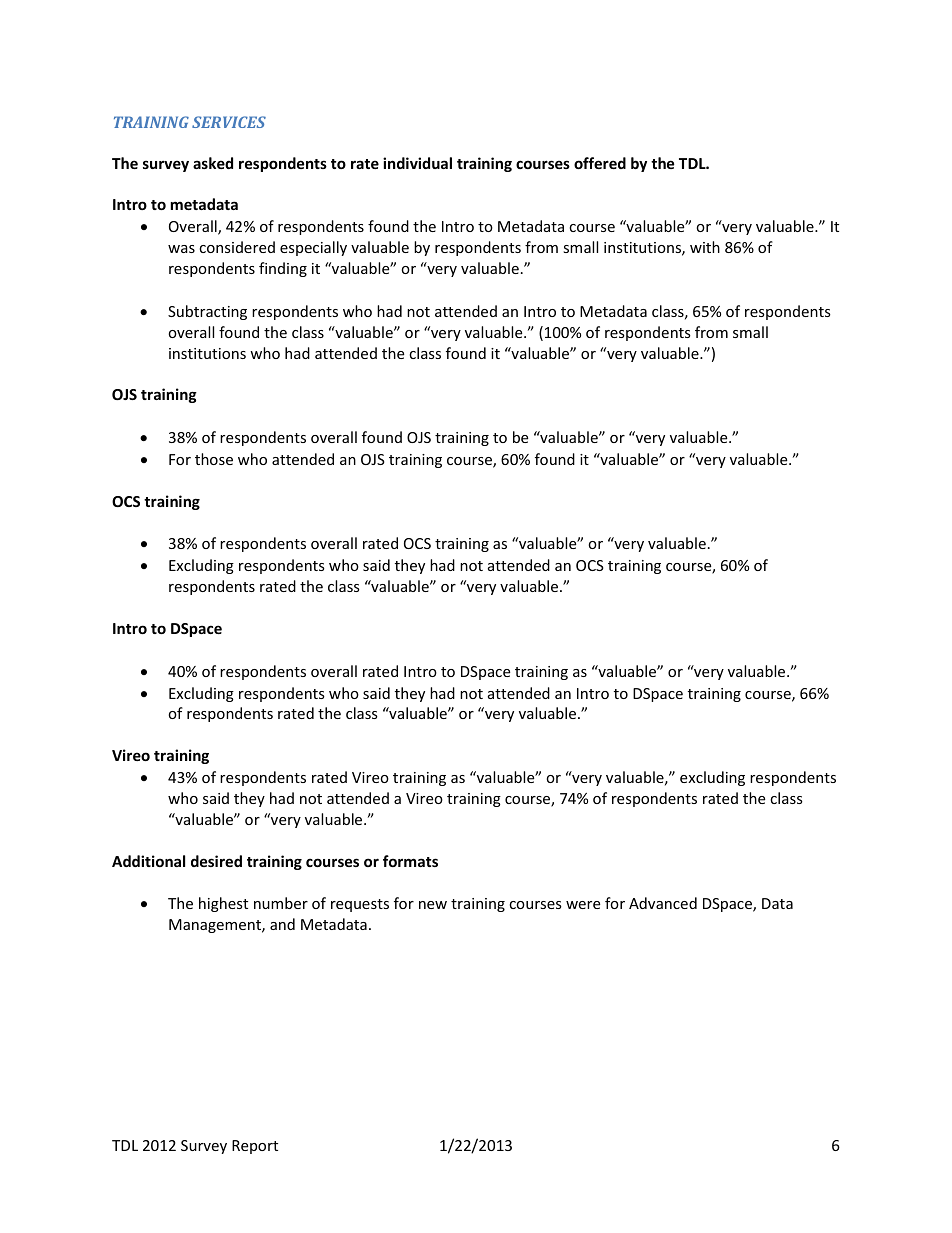 The width and height of the image is (952, 1233). Describe the element at coordinates (663, 903) in the image. I see `Advanced` at that location.
